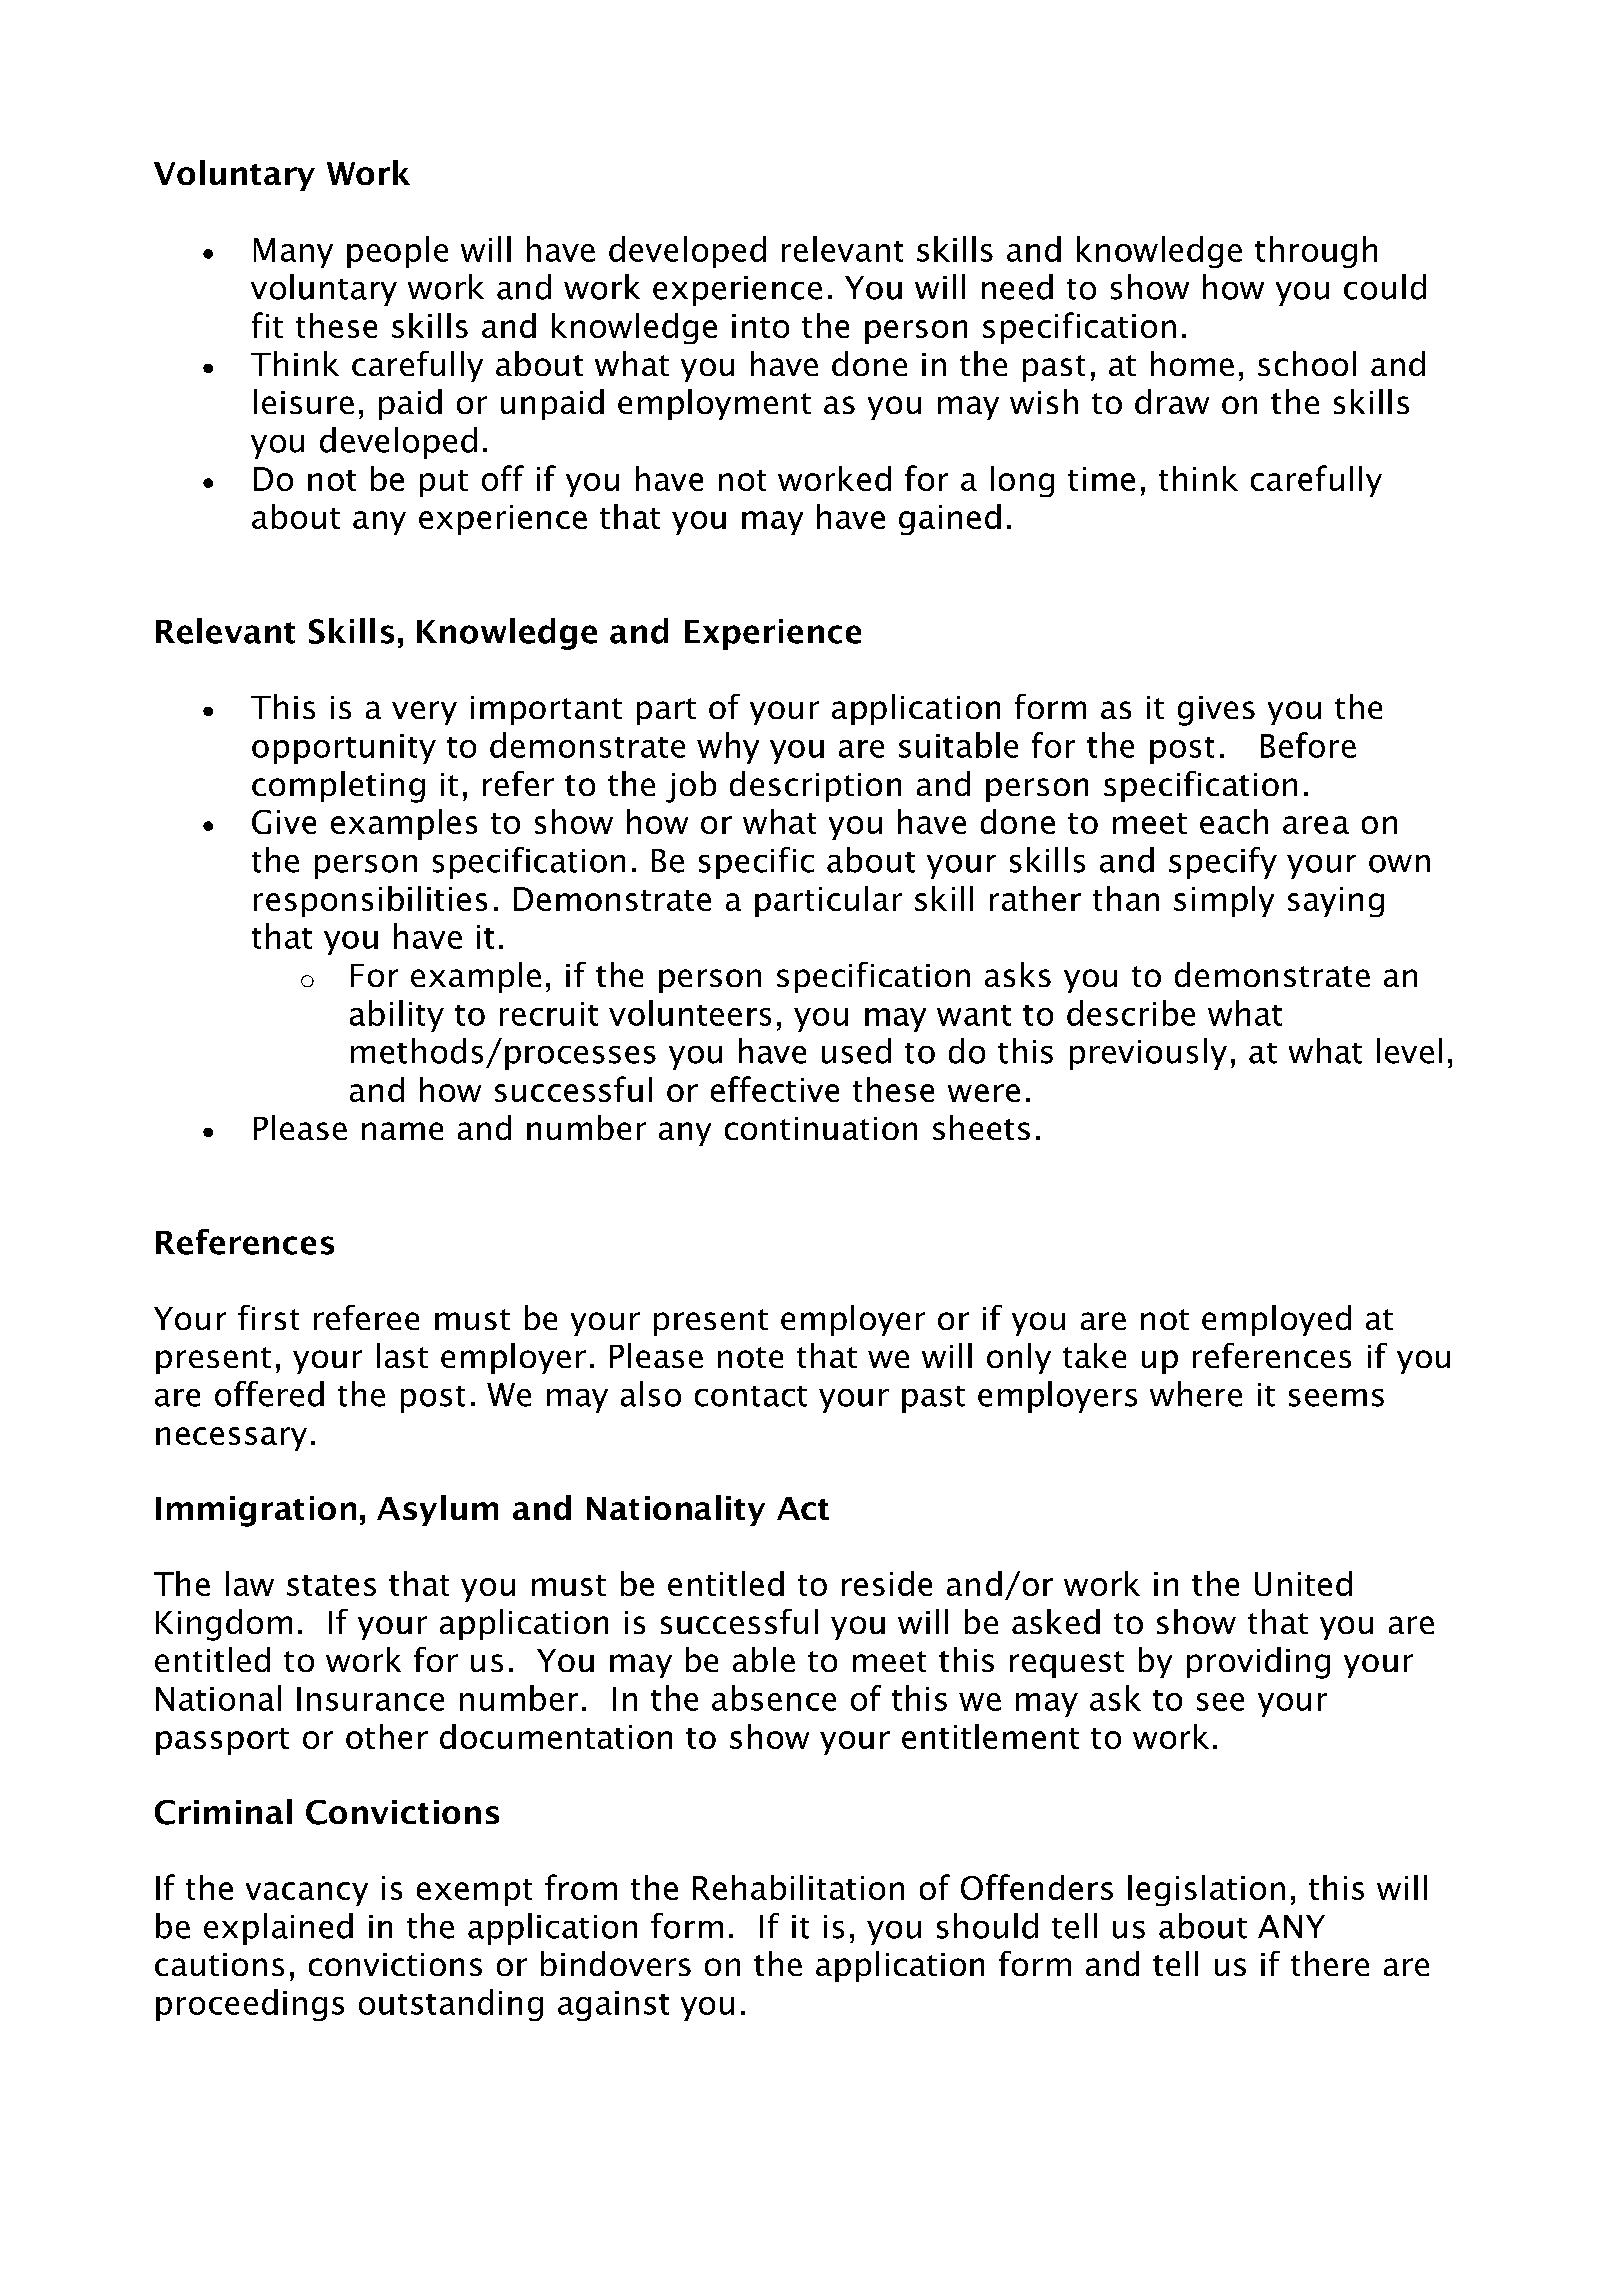  I want to click on contact, so click(751, 1396).
